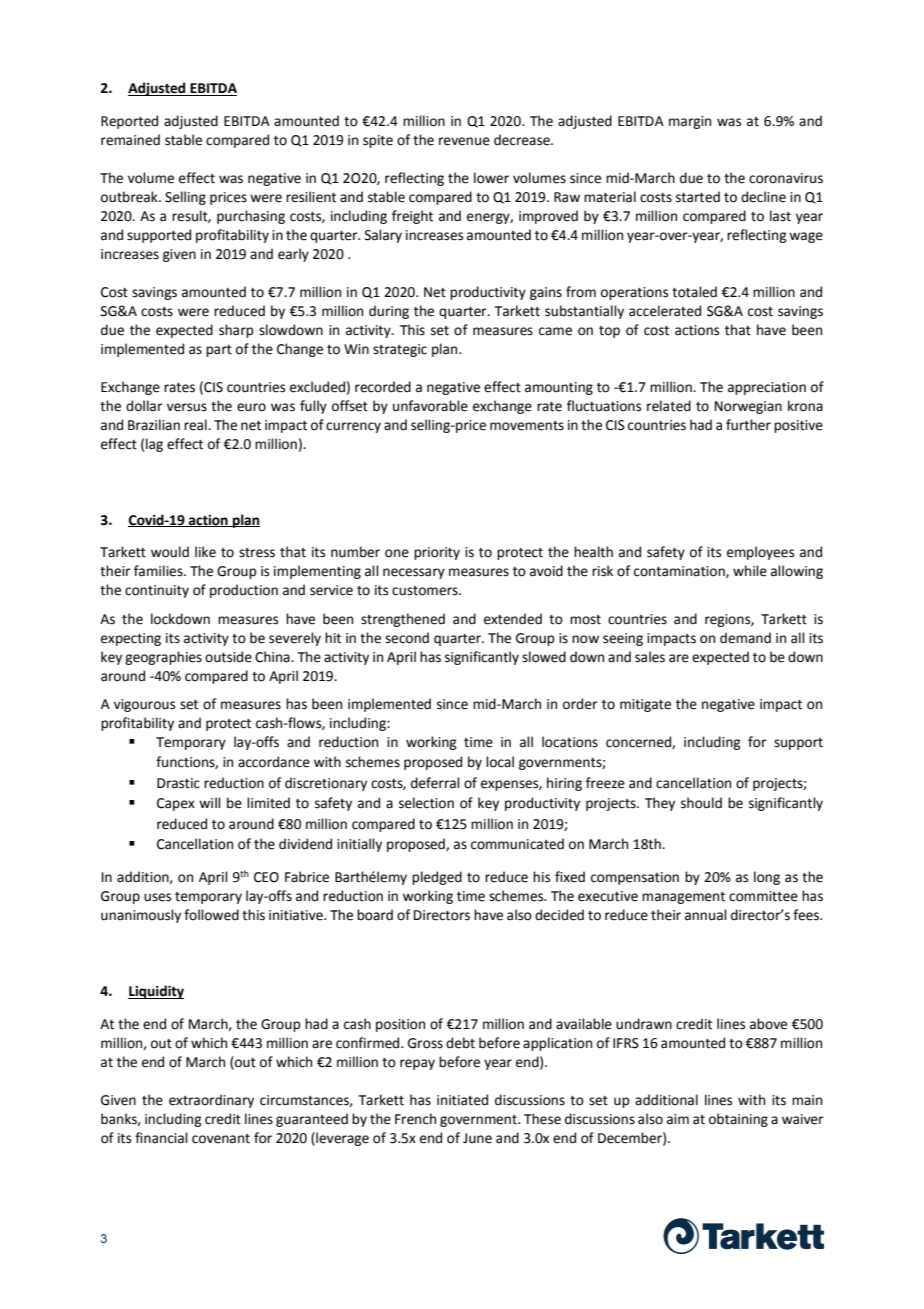 The height and width of the screenshot is (1309, 924). What do you see at coordinates (690, 122) in the screenshot?
I see `margin` at bounding box center [690, 122].
